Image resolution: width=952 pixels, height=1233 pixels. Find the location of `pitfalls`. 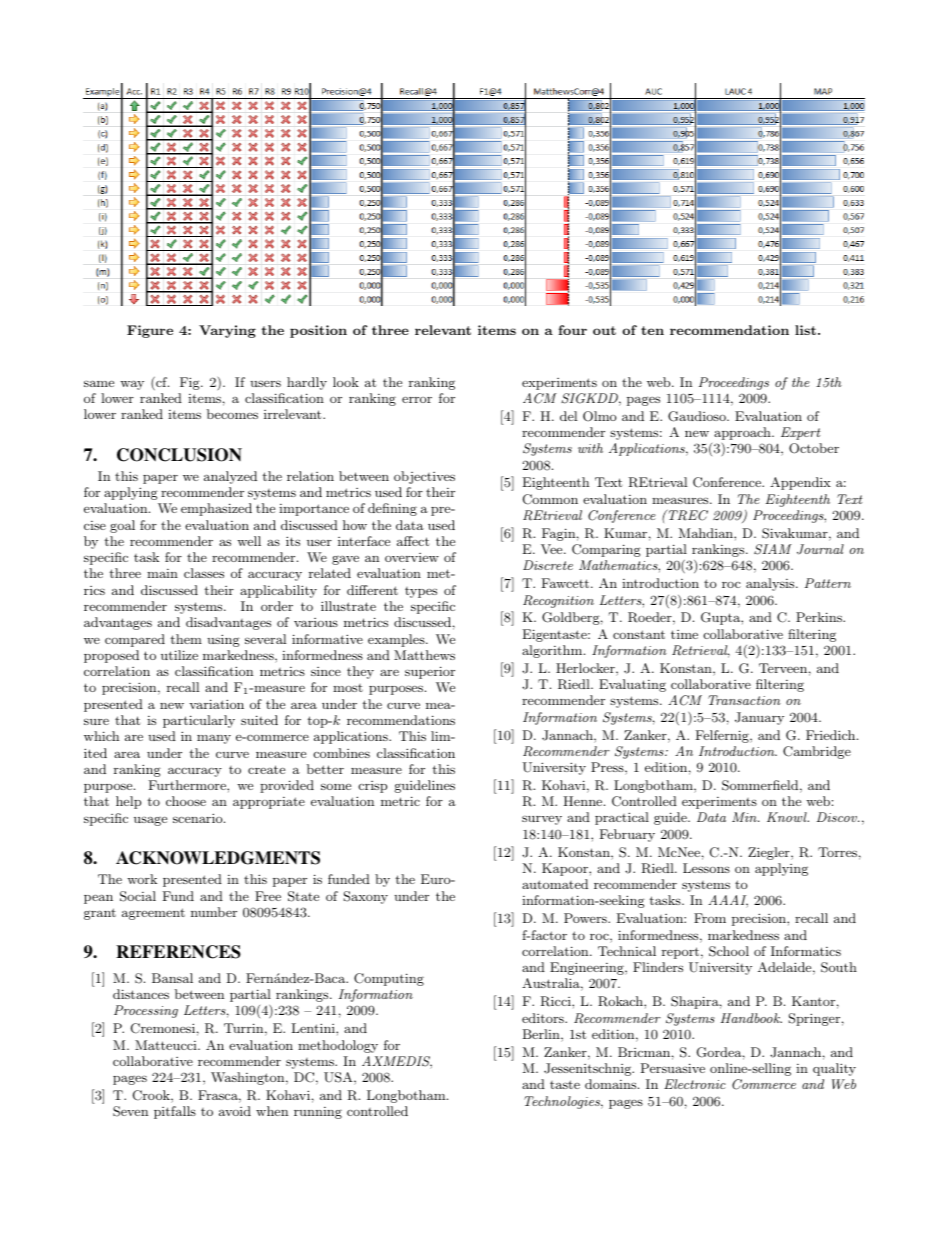

pitfalls is located at coordinates (175, 1112).
